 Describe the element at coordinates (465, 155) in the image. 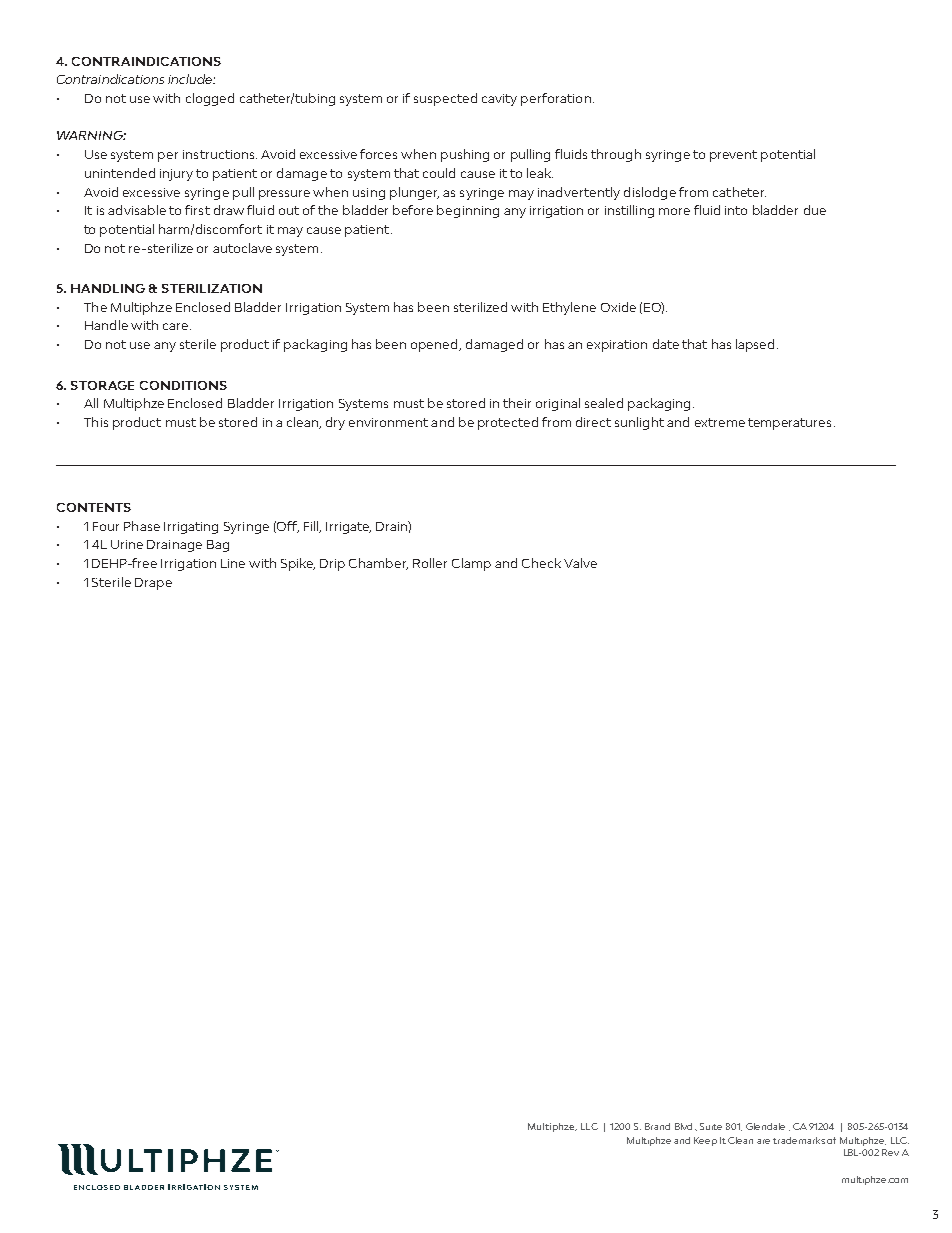

I see `pushing` at that location.
